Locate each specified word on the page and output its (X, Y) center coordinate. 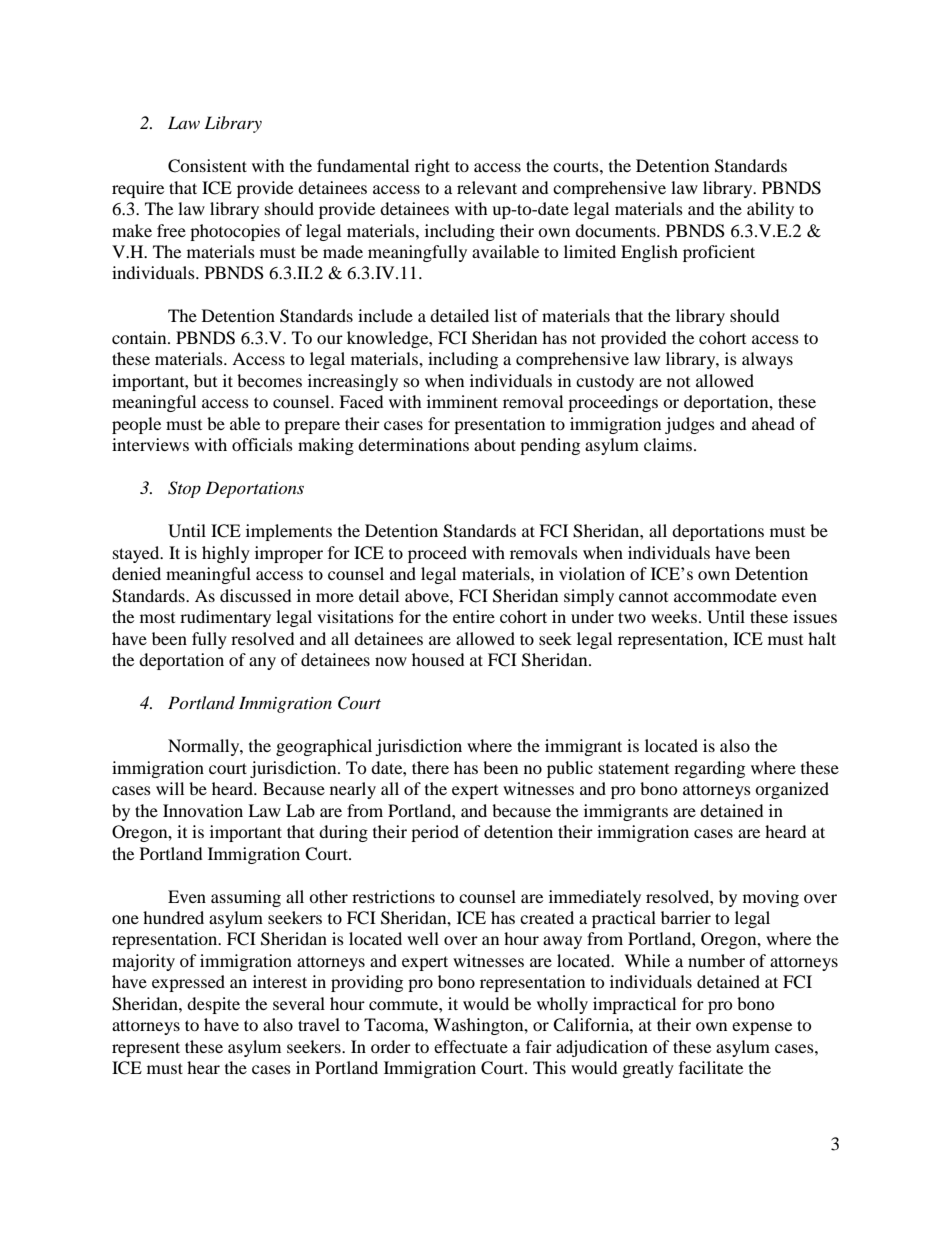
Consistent (207, 166)
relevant (487, 187)
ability (770, 210)
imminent (462, 401)
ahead (773, 423)
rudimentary (225, 618)
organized (792, 790)
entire (474, 616)
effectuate (471, 1046)
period (435, 833)
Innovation (203, 810)
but (205, 380)
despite (213, 1005)
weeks (674, 616)
